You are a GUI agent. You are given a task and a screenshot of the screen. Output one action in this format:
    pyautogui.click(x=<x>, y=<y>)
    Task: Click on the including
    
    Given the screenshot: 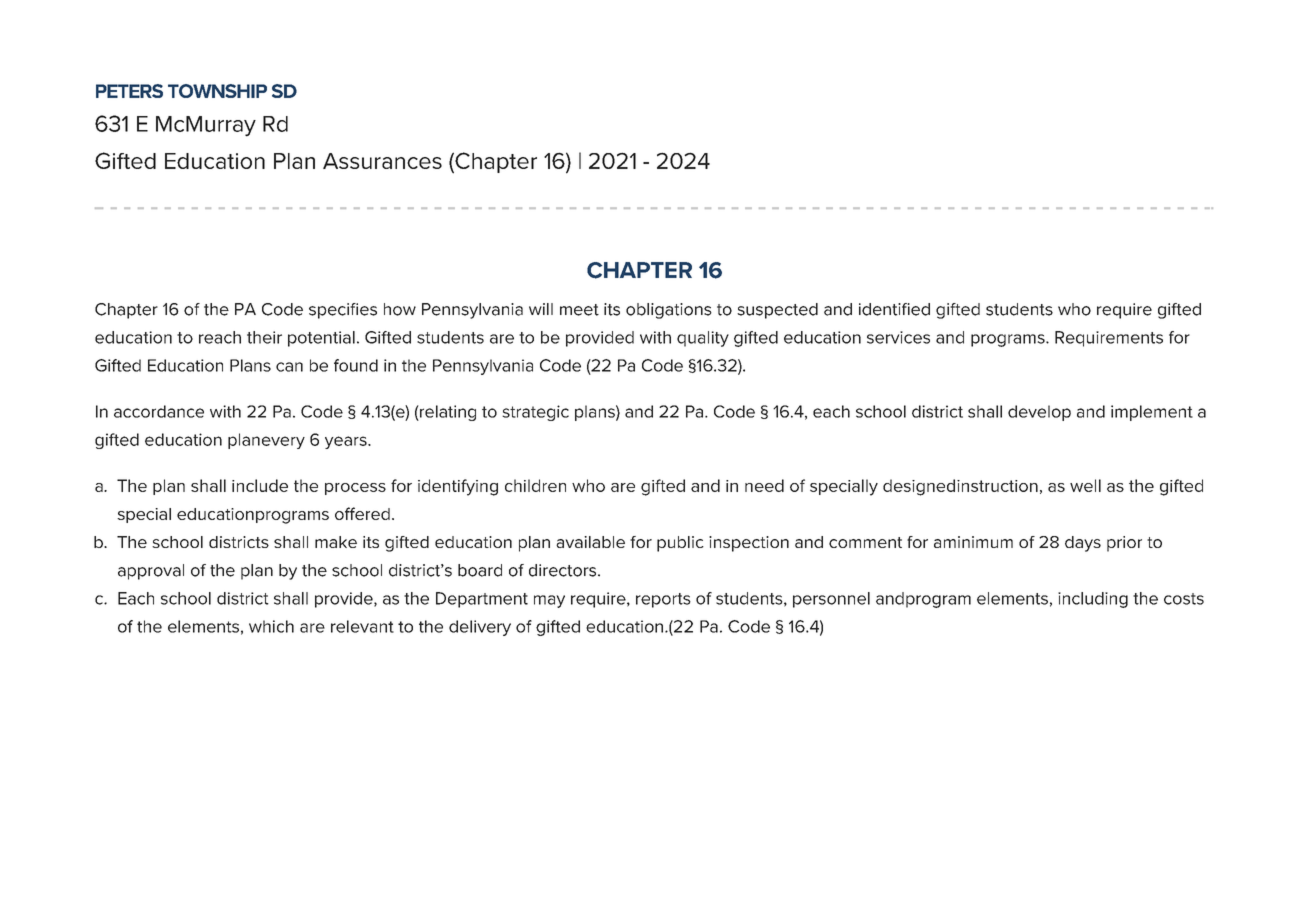 What is the action you would take?
    pyautogui.click(x=1093, y=600)
